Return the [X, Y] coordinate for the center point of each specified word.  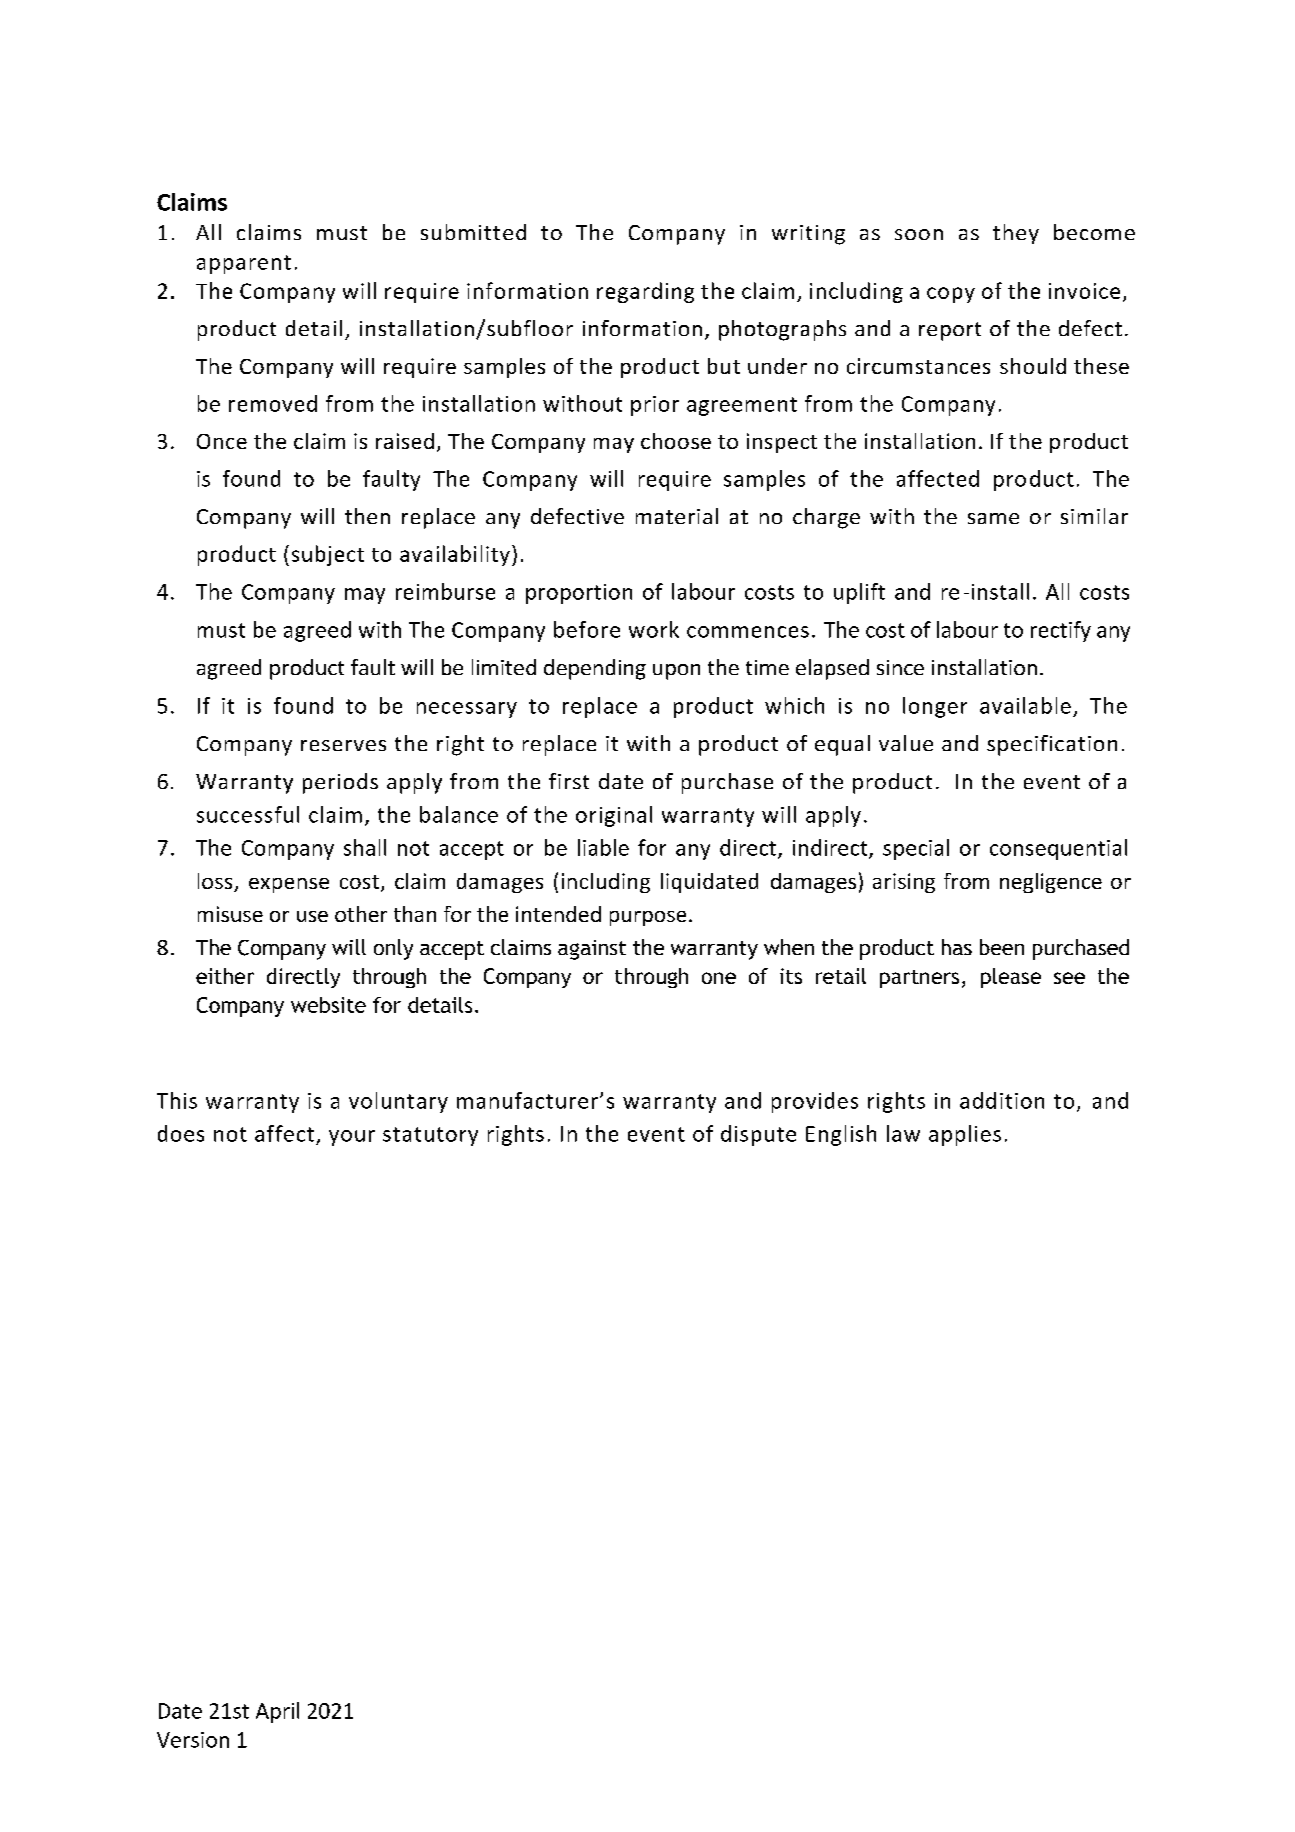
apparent [244, 264]
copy [951, 295]
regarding [645, 292]
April [277, 1712]
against [592, 950]
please [1011, 978]
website [328, 1005]
